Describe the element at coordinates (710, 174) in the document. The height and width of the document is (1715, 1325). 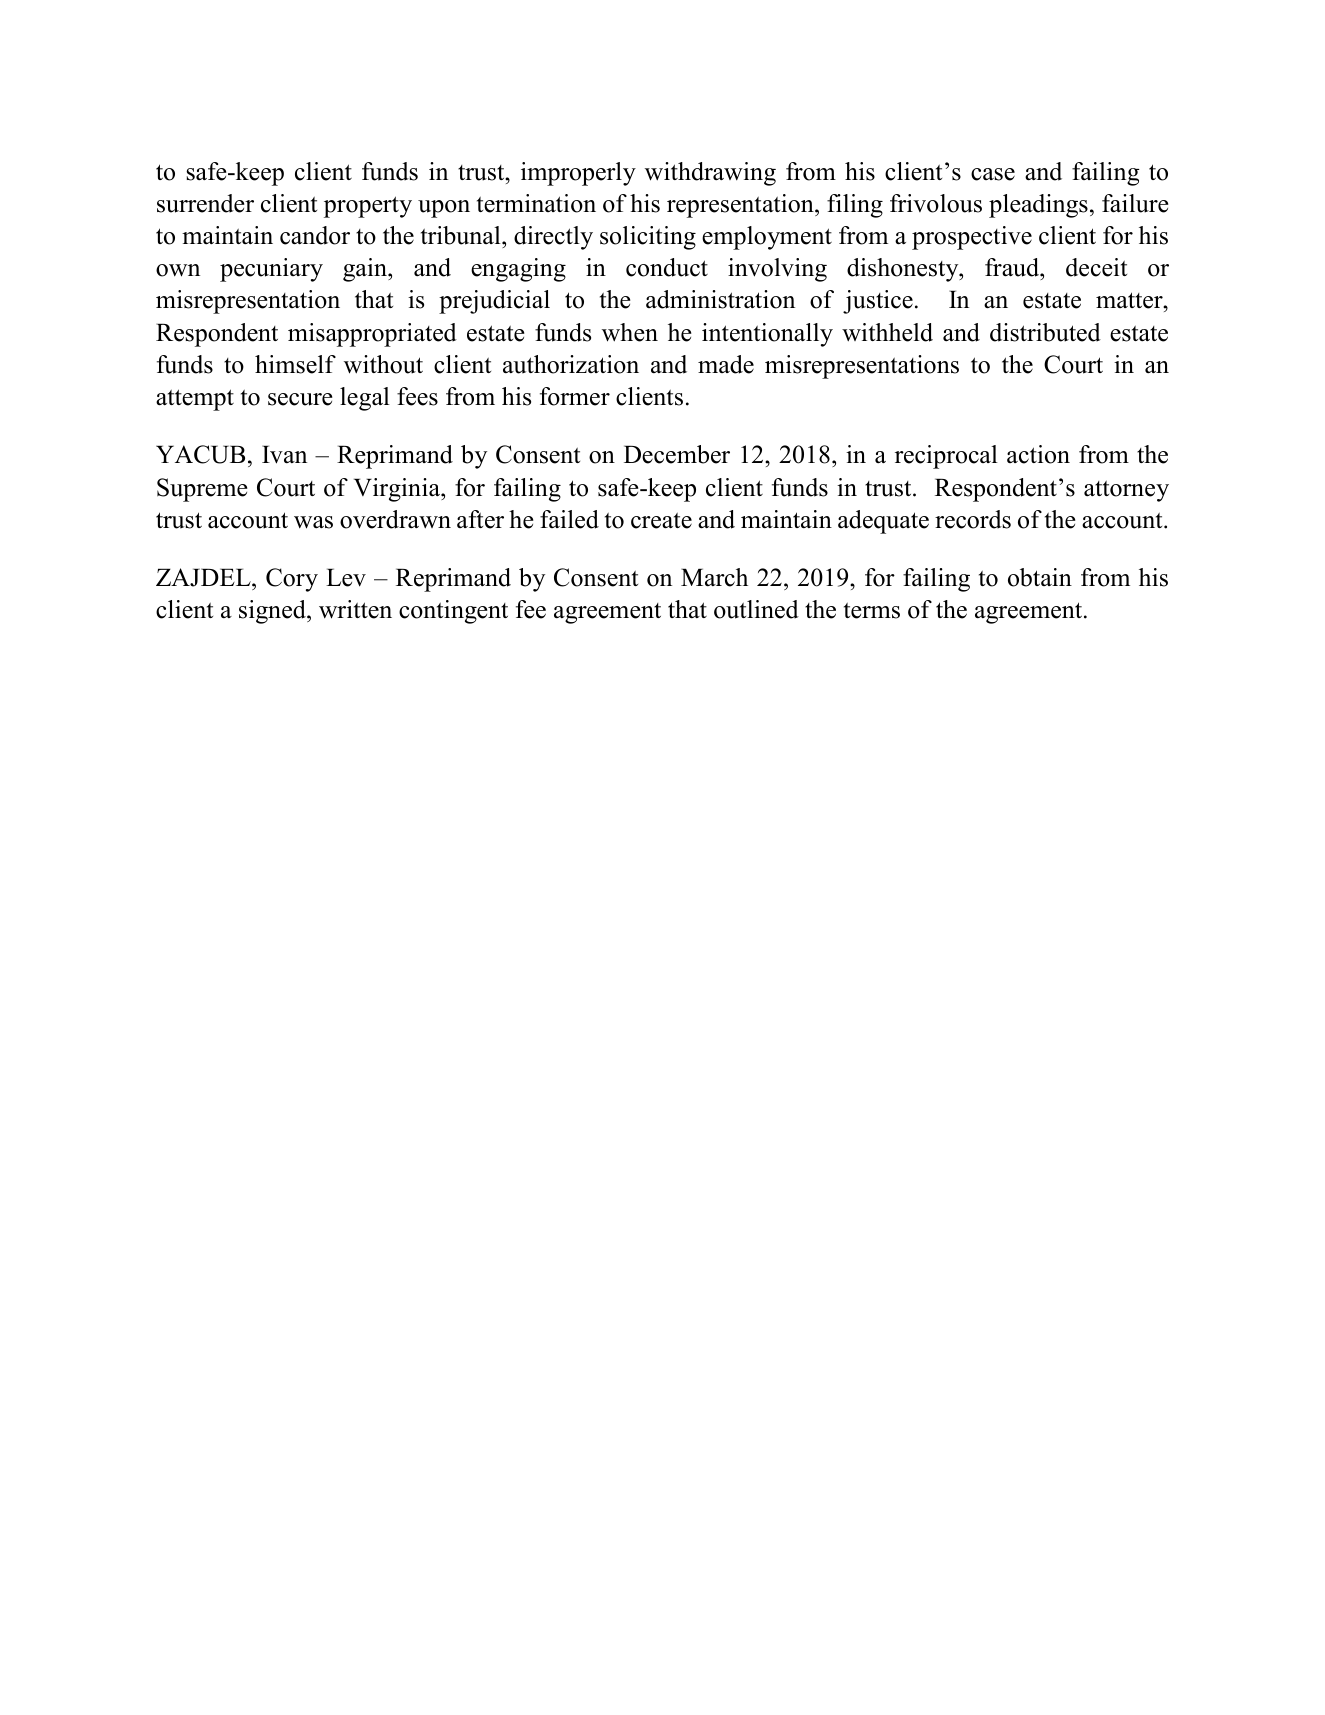
I see `withdrawing` at that location.
